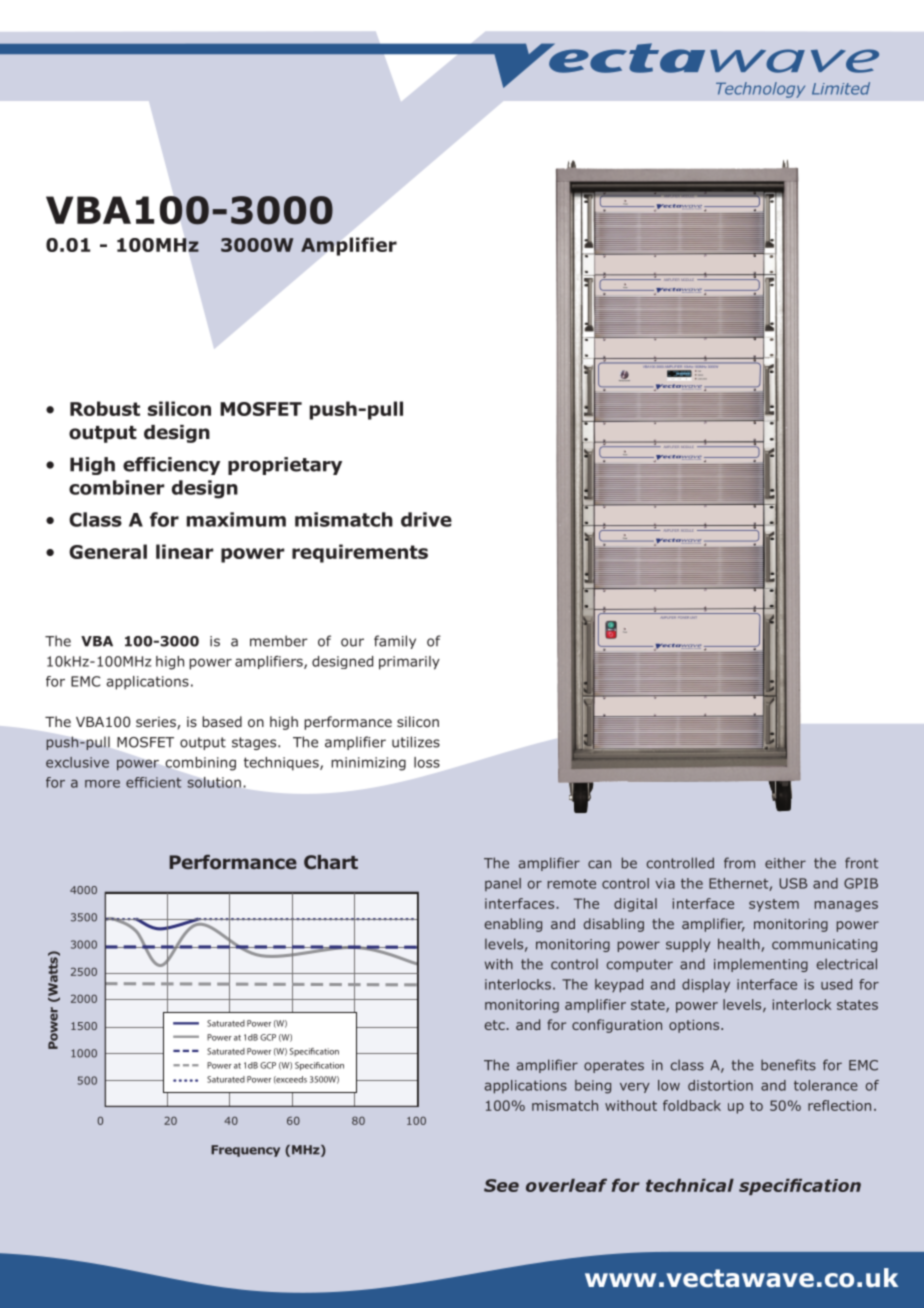 The image size is (924, 1308). Describe the element at coordinates (501, 1185) in the page. I see `See` at that location.
